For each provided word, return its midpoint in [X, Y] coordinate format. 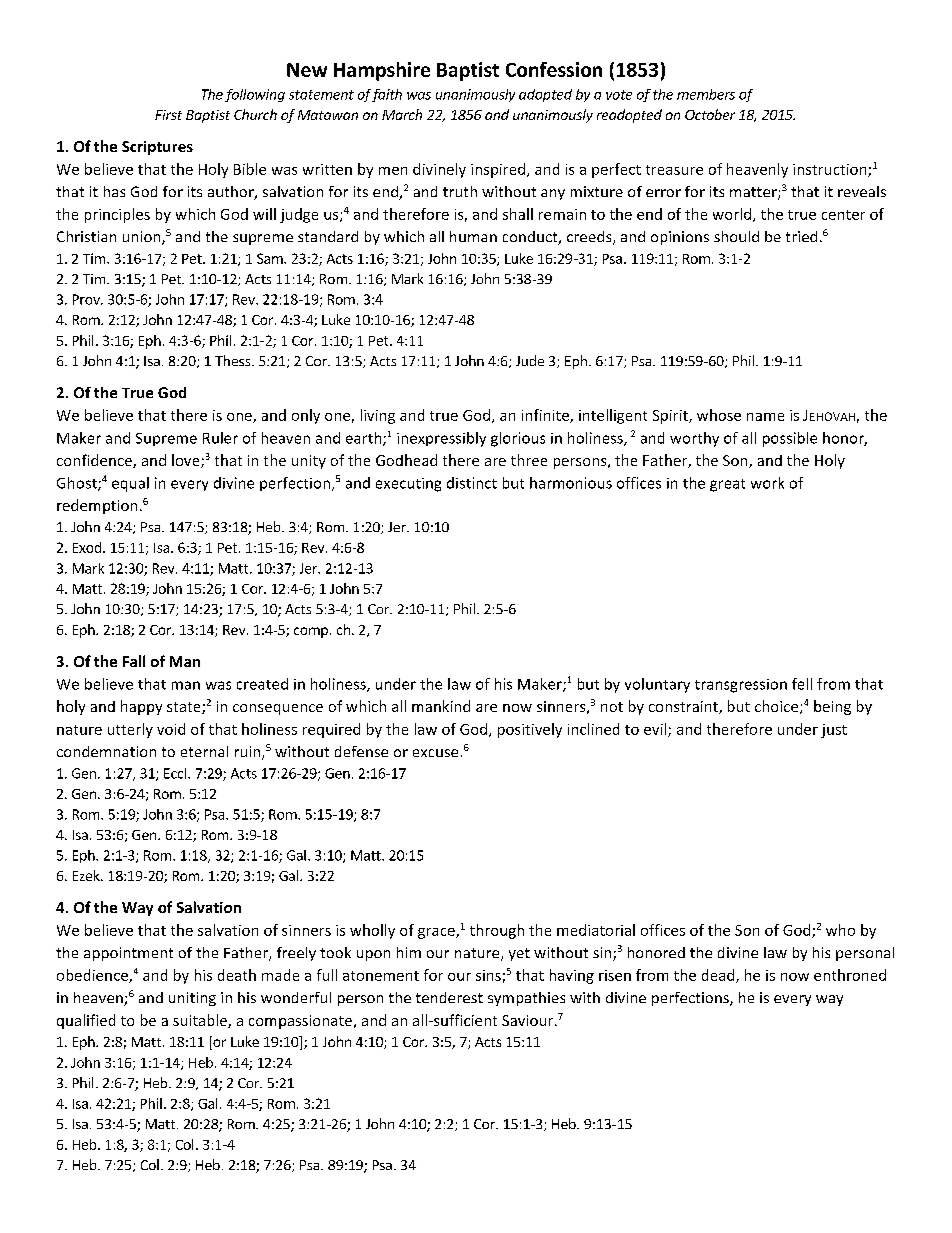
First [168, 115]
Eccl [176, 773]
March [402, 114]
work [767, 483]
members [706, 94]
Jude [530, 360]
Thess [234, 360]
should [736, 236]
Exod [87, 547]
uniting [192, 999]
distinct [472, 483]
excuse [435, 753]
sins [488, 975]
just [834, 731]
